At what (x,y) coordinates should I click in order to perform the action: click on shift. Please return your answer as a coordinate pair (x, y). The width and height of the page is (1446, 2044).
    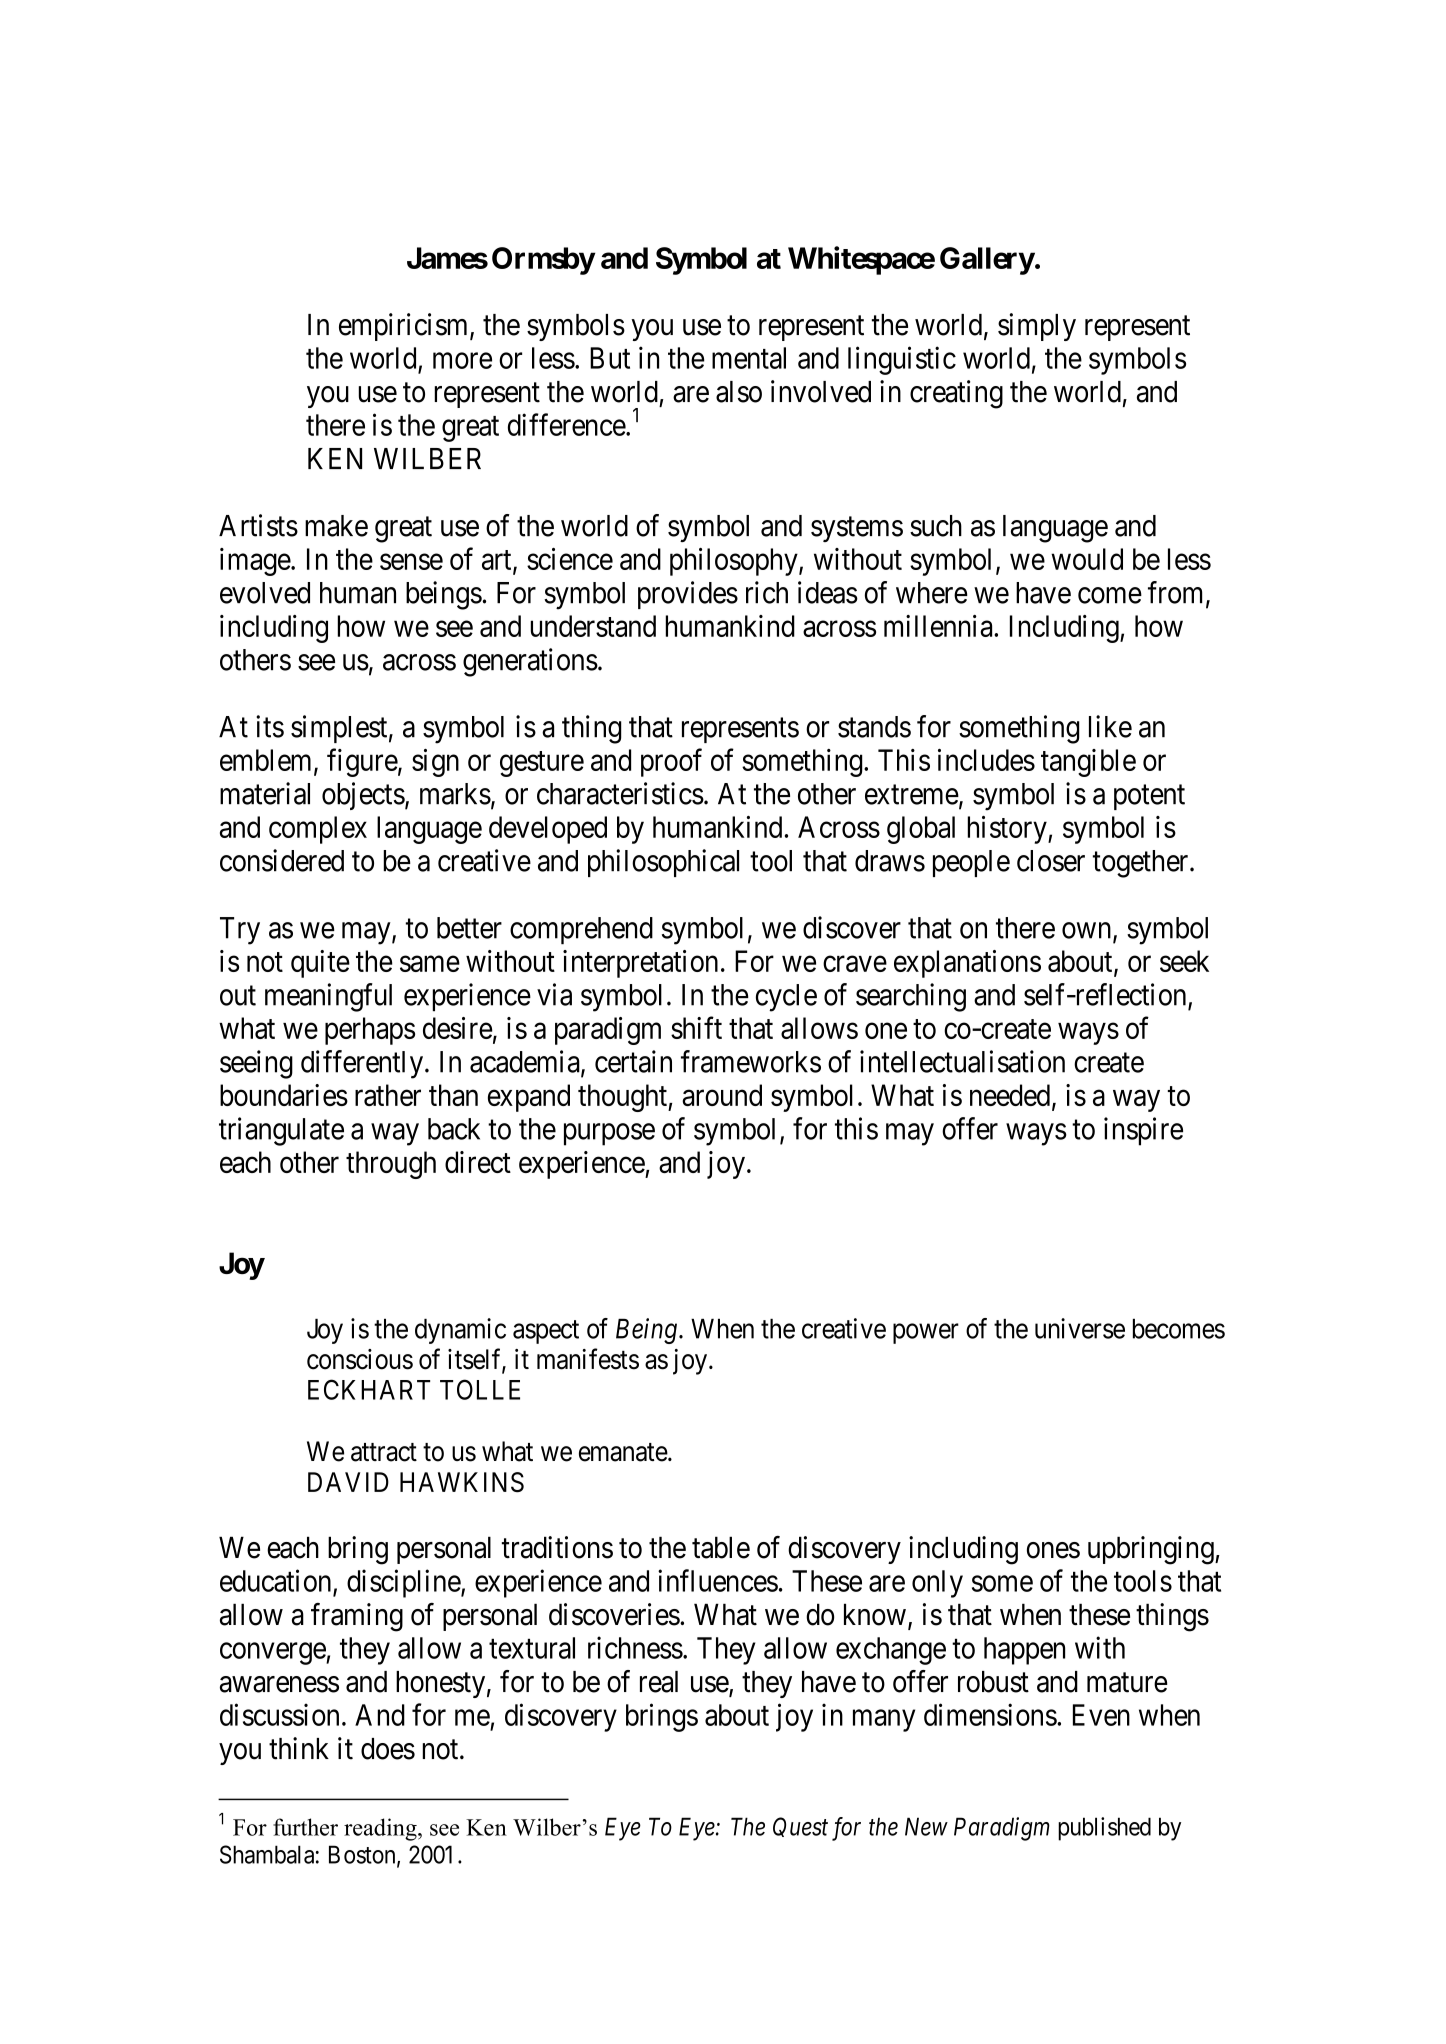
    Looking at the image, I should click on (696, 1027).
